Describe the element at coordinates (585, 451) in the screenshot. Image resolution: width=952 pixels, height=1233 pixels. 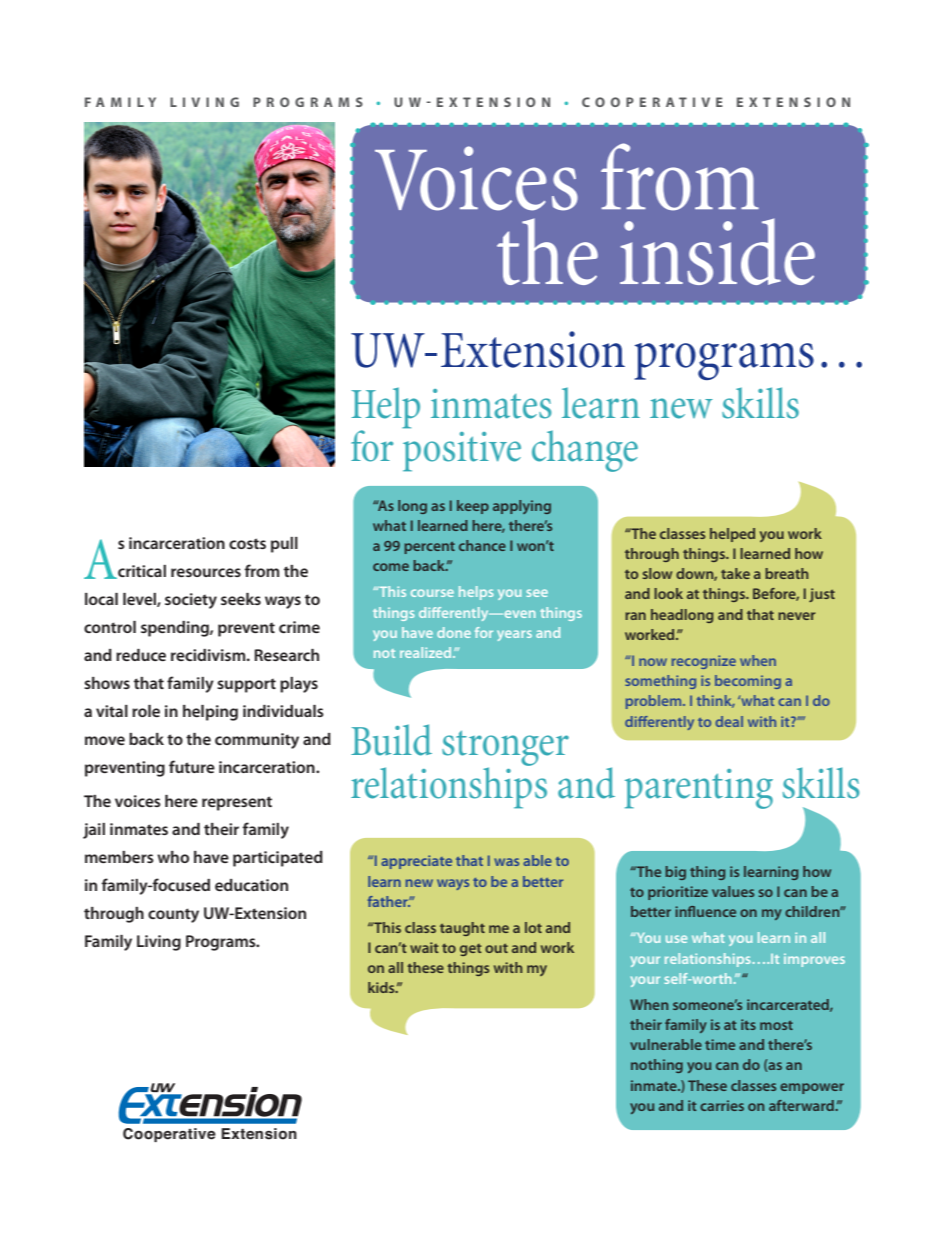
I see `change` at that location.
